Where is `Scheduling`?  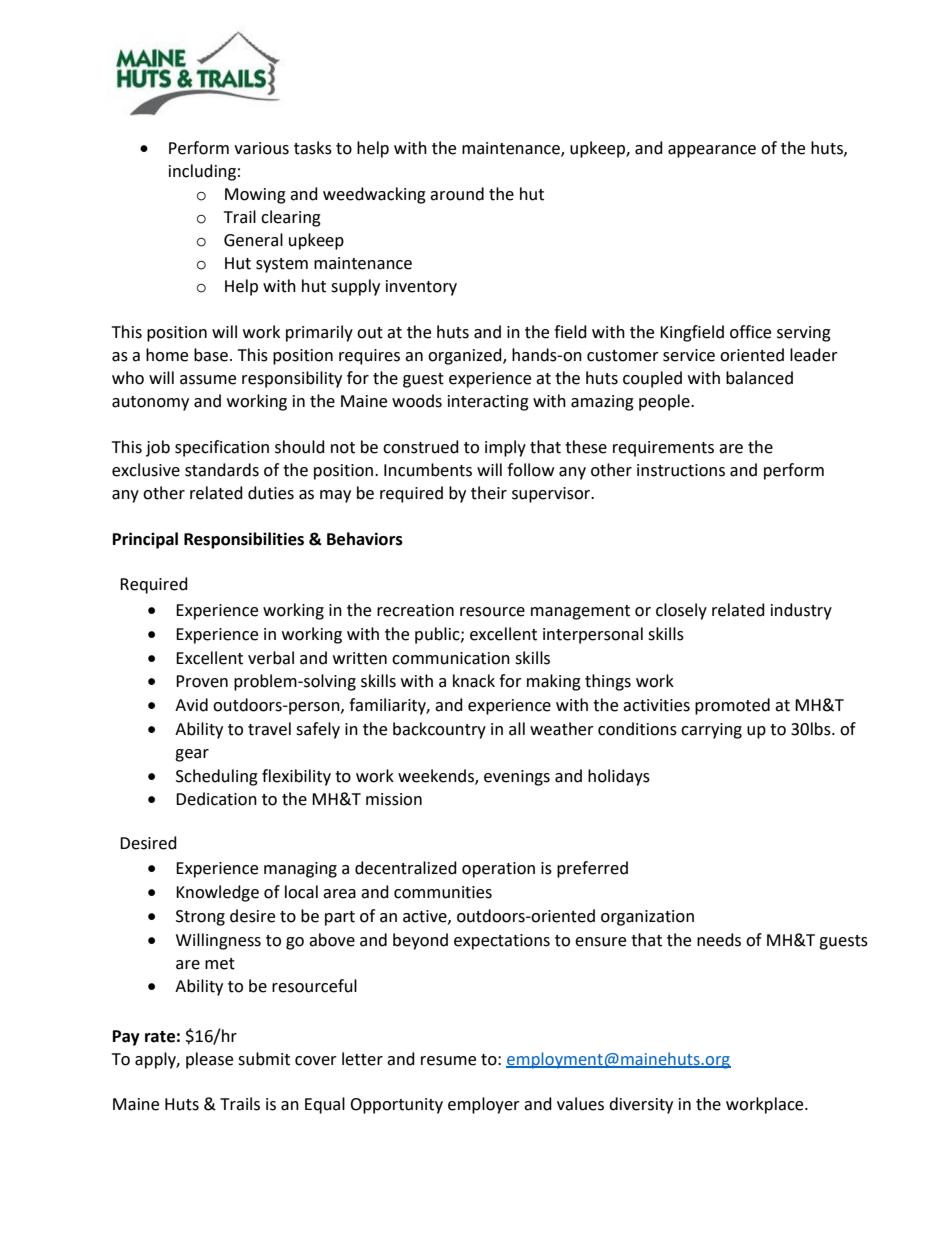
Scheduling is located at coordinates (217, 777).
